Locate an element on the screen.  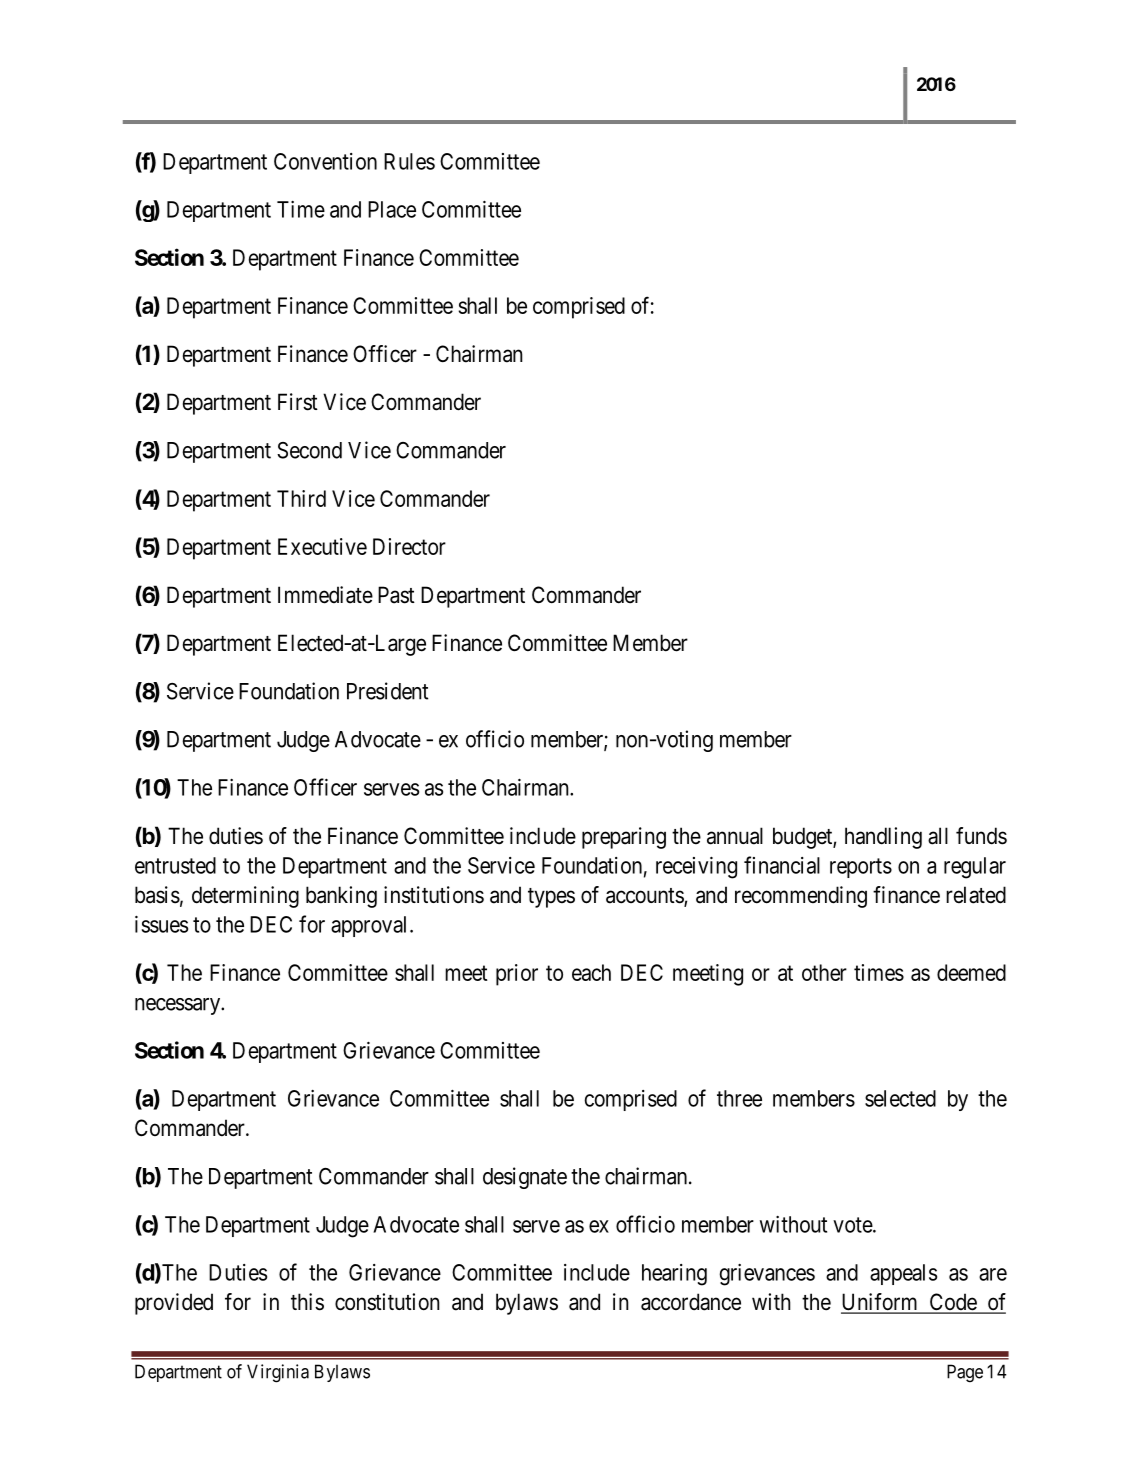
Third is located at coordinates (301, 498).
